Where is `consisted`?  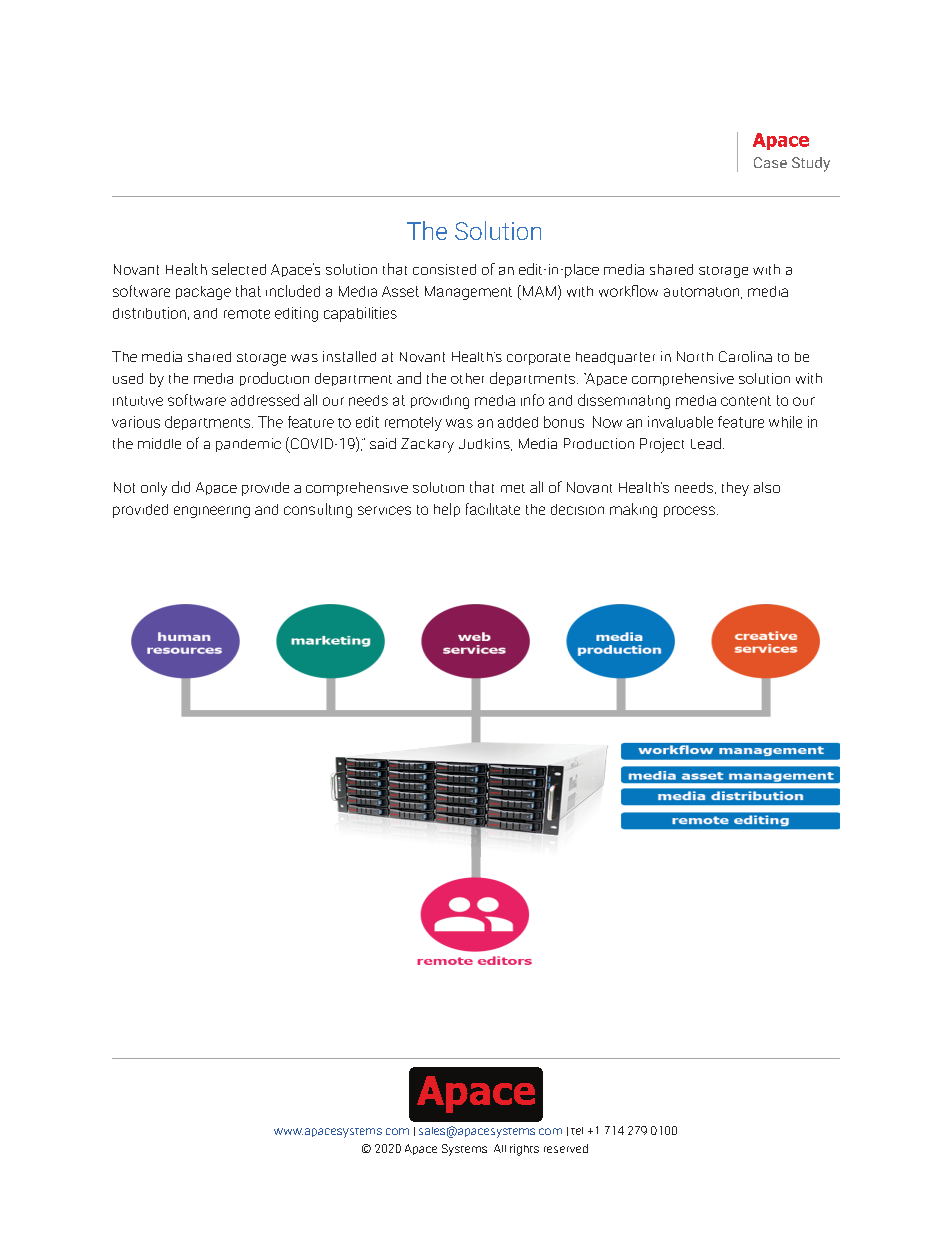
consisted is located at coordinates (444, 269).
